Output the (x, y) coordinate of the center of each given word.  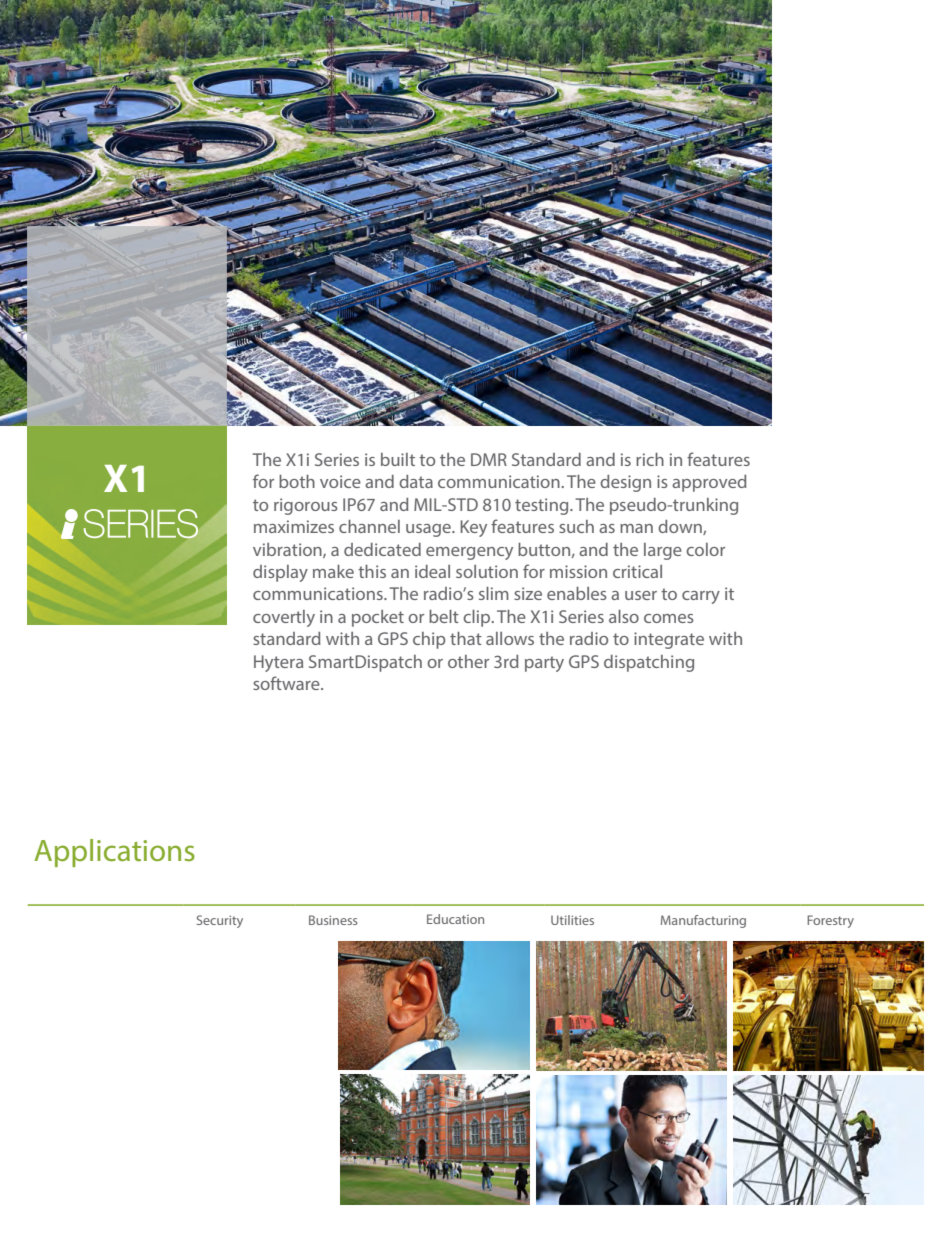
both (297, 481)
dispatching (649, 663)
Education (455, 919)
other (468, 661)
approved (709, 483)
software (287, 683)
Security (220, 921)
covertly (284, 618)
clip (478, 618)
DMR (489, 459)
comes (669, 618)
